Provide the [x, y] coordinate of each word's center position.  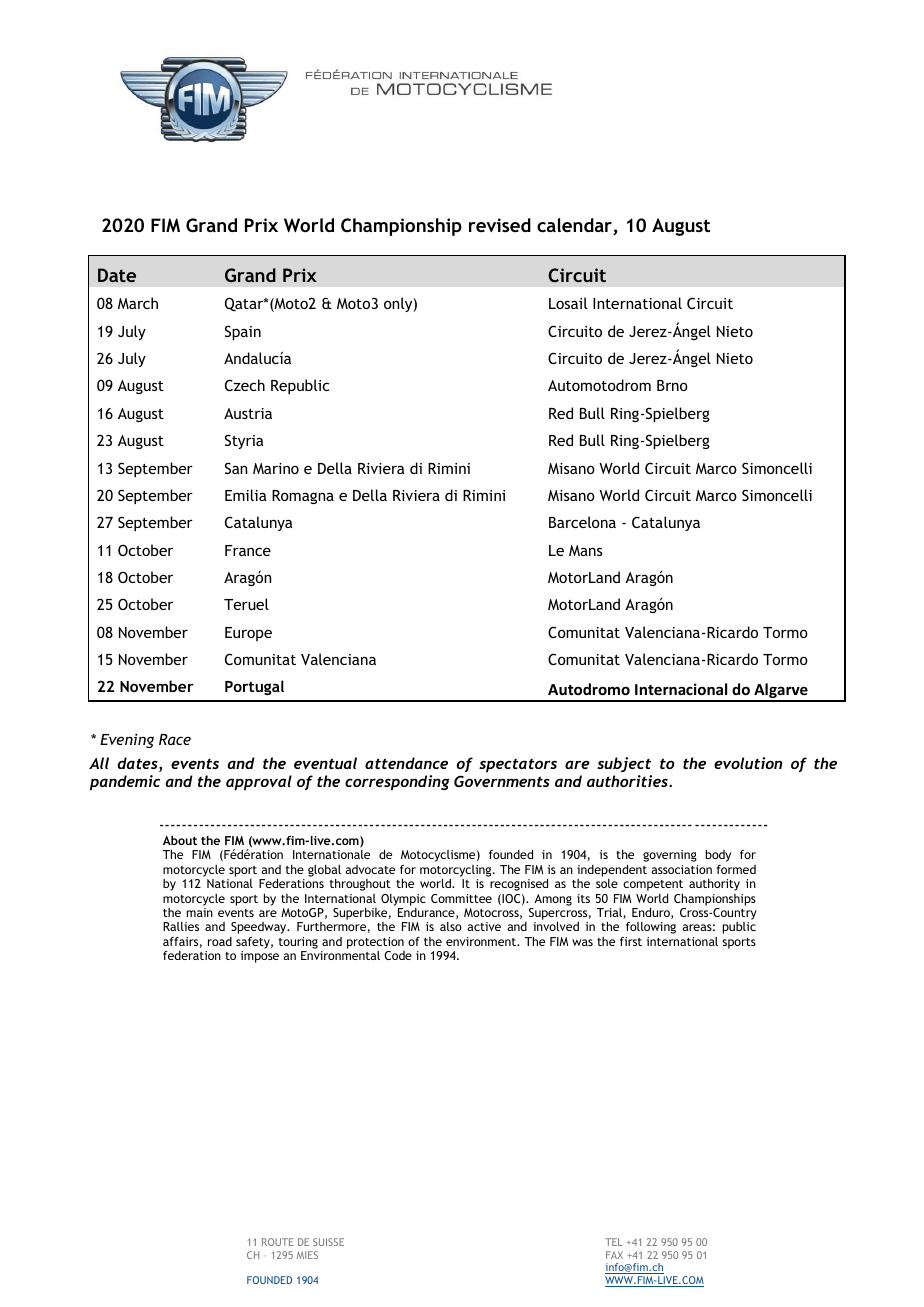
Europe [248, 634]
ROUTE [277, 1242]
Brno [672, 385]
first [631, 941]
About [180, 840]
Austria [248, 413]
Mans [586, 550]
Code [398, 955]
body [718, 855]
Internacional [681, 689]
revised [500, 225]
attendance [406, 763]
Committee [461, 898]
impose [260, 957]
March [138, 303]
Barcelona [582, 522]
